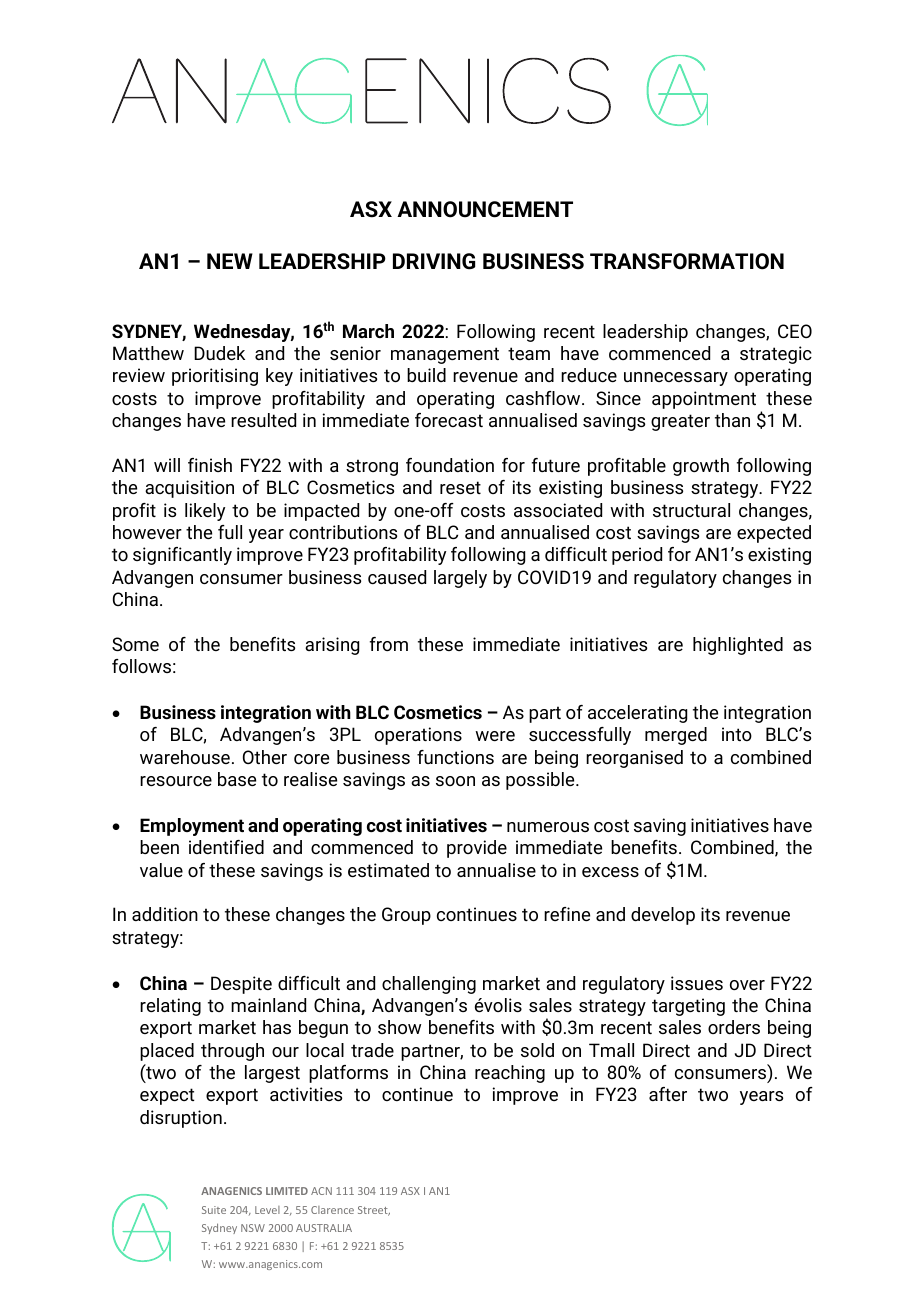 The image size is (924, 1308). What do you see at coordinates (214, 1210) in the document?
I see `Suite` at bounding box center [214, 1210].
